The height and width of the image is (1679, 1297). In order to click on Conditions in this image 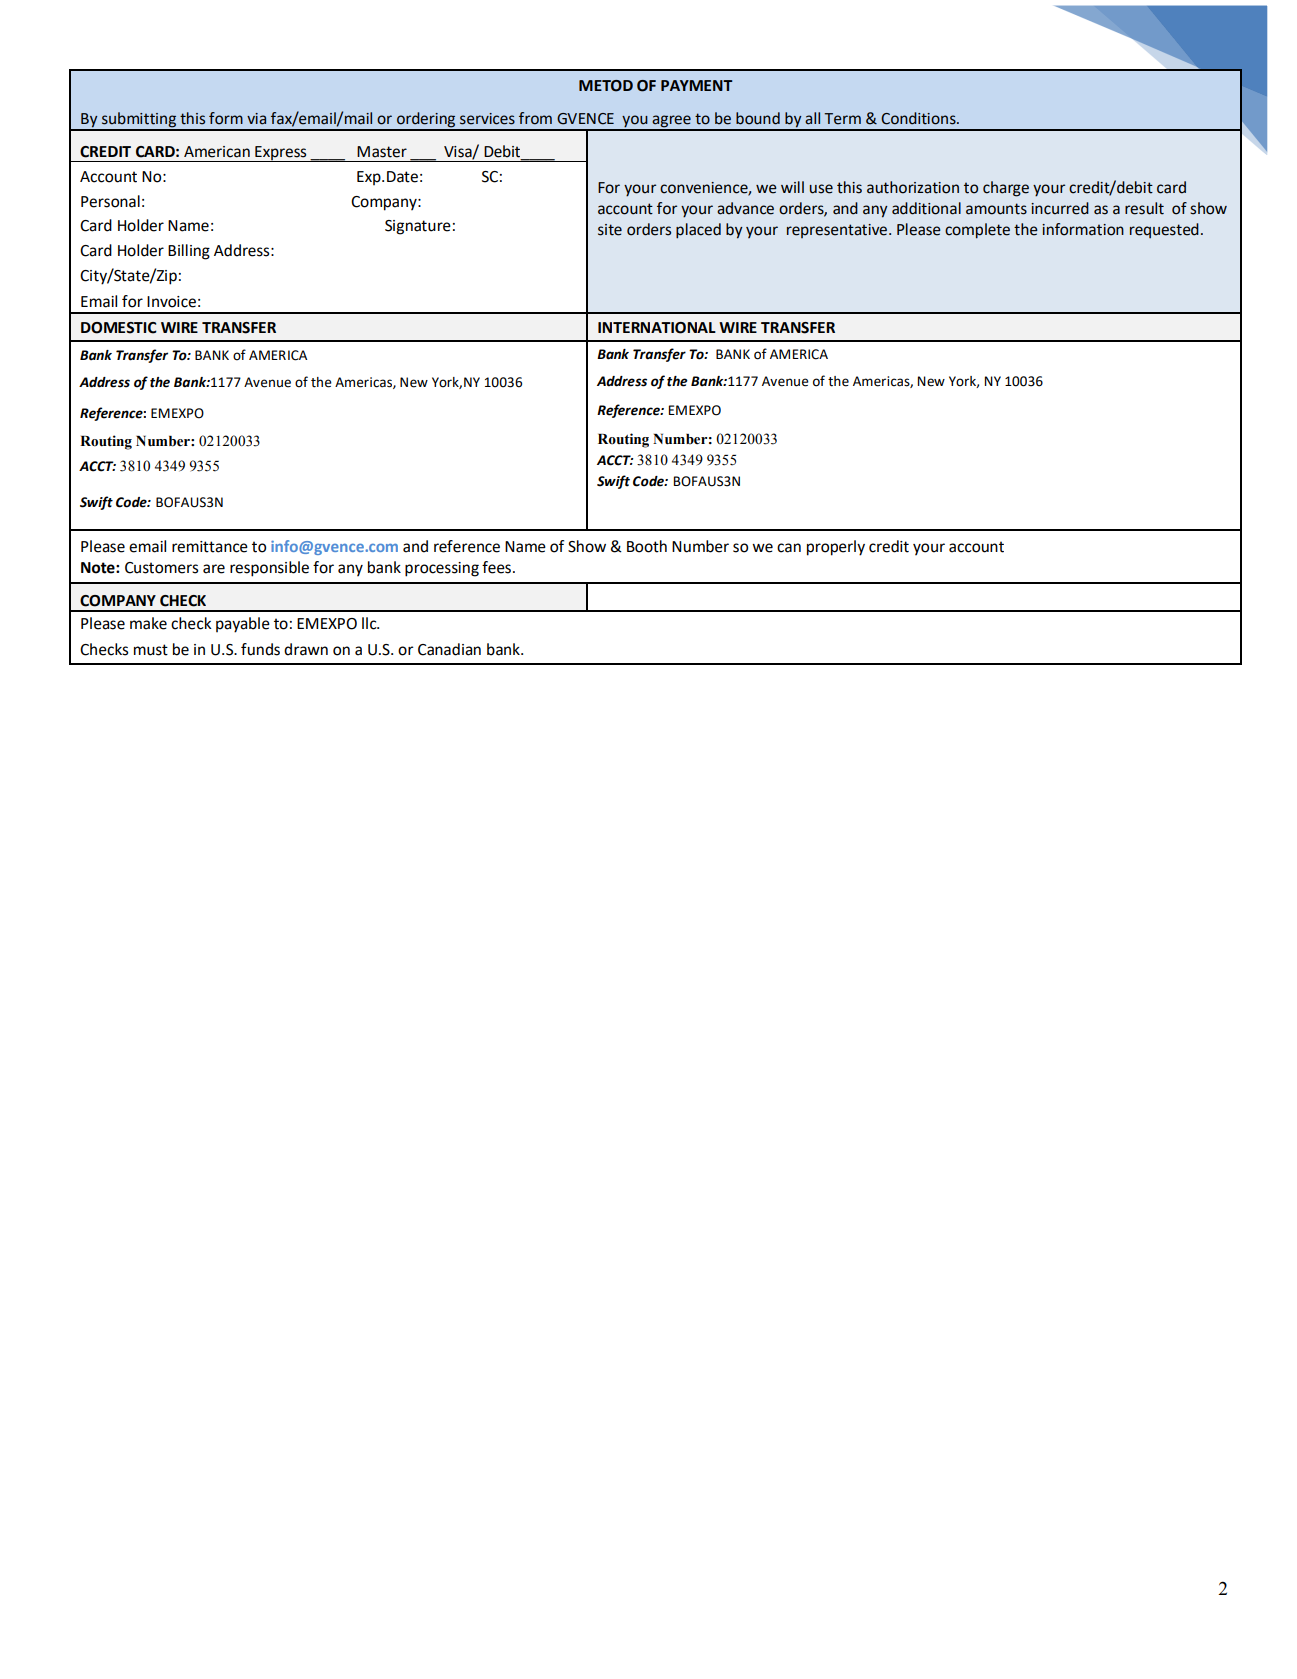, I will do `click(919, 118)`.
